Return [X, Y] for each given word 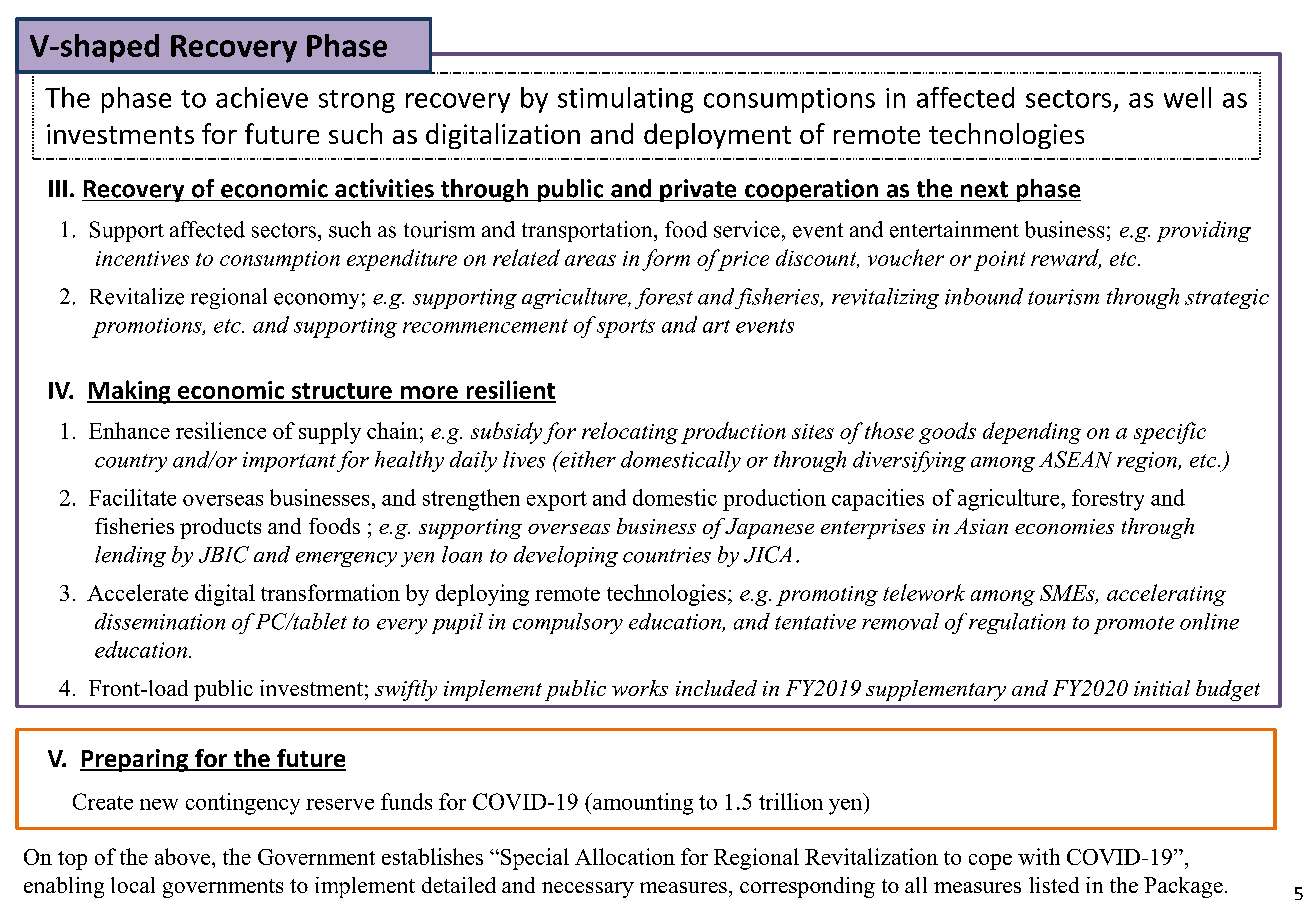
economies [1064, 526]
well [1187, 97]
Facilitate [132, 497]
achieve [262, 97]
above [184, 856]
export [557, 501]
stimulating [625, 100]
